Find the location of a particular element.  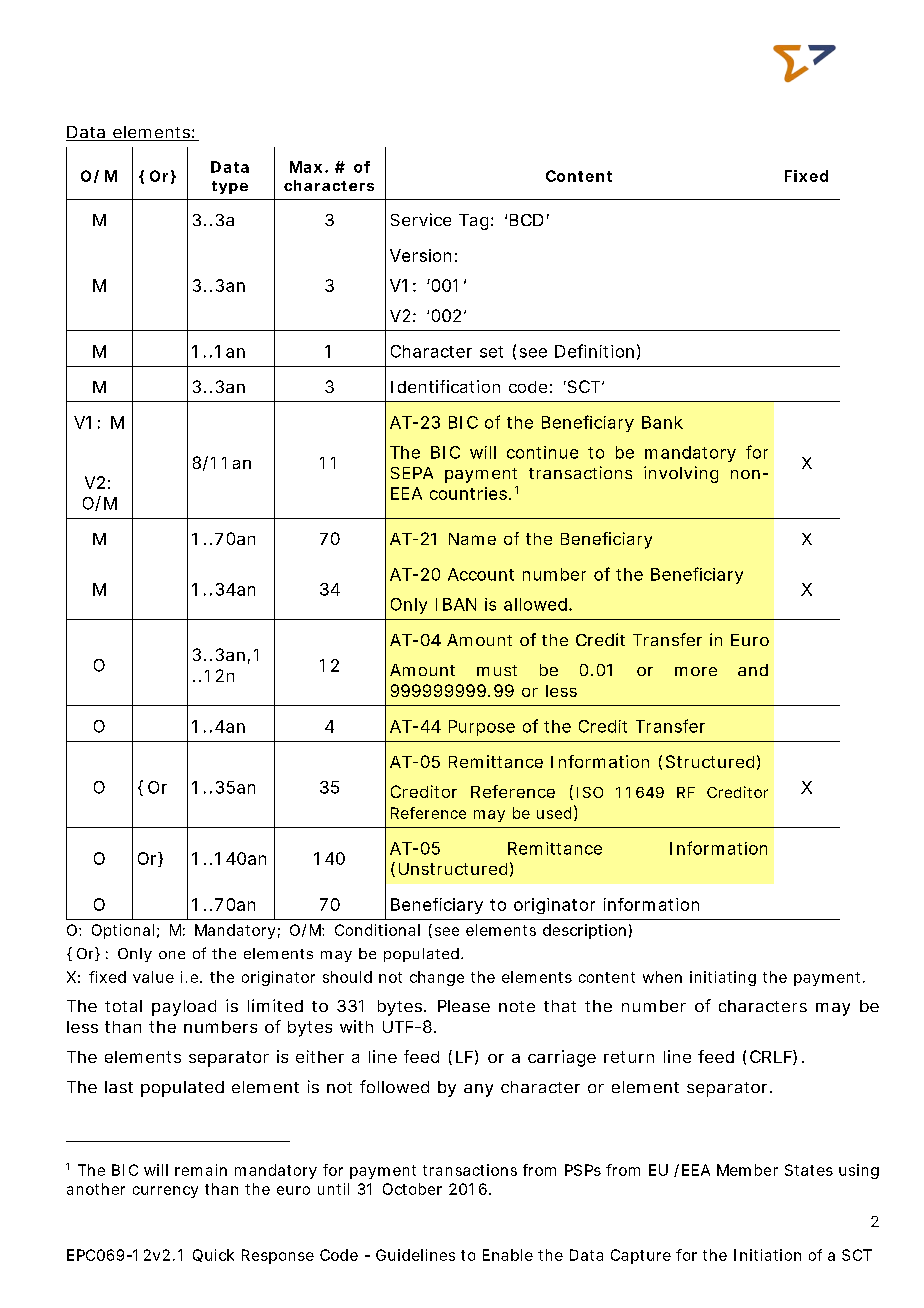

Purpose is located at coordinates (482, 728).
